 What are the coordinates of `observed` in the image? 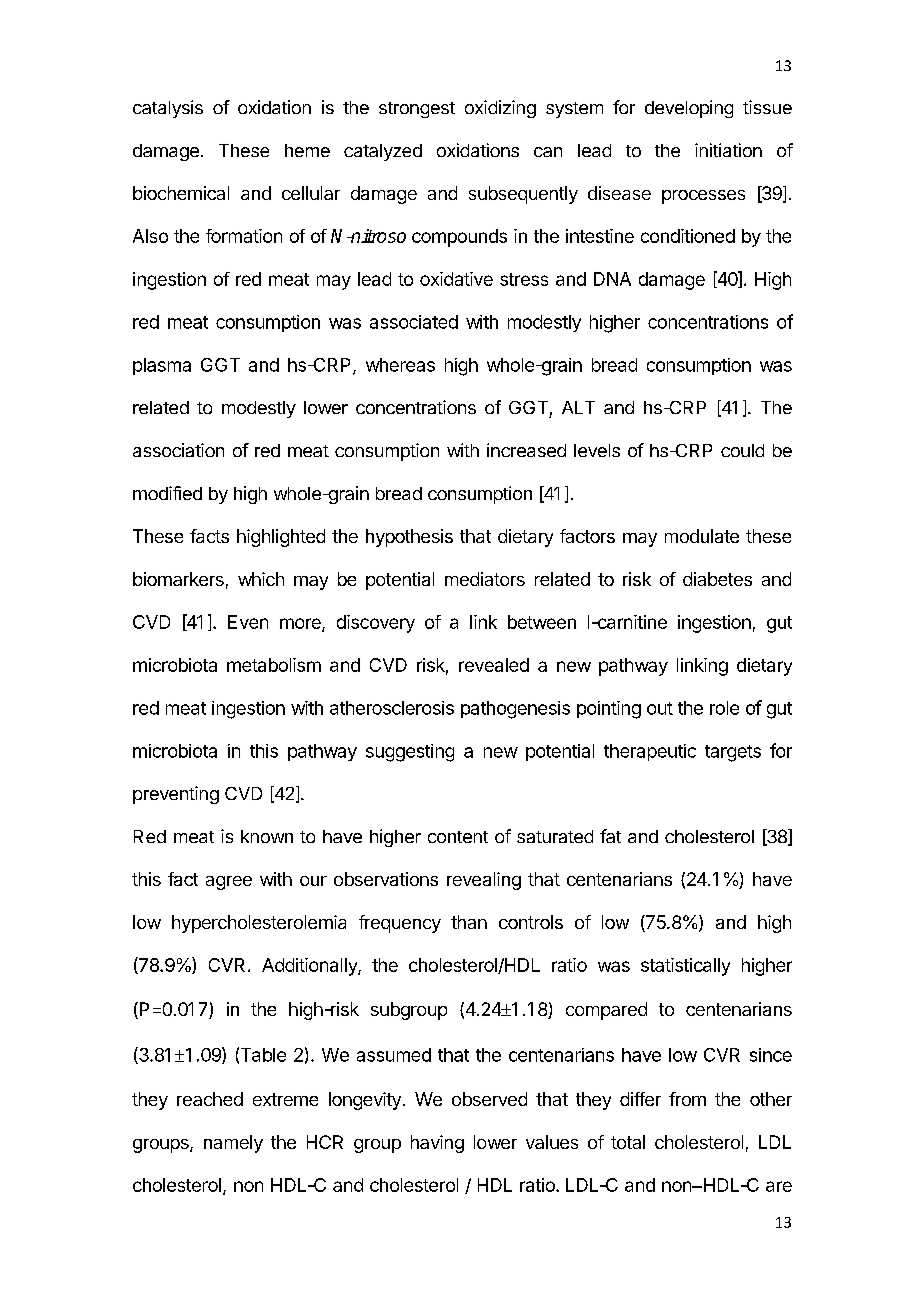 It's located at (489, 1099).
